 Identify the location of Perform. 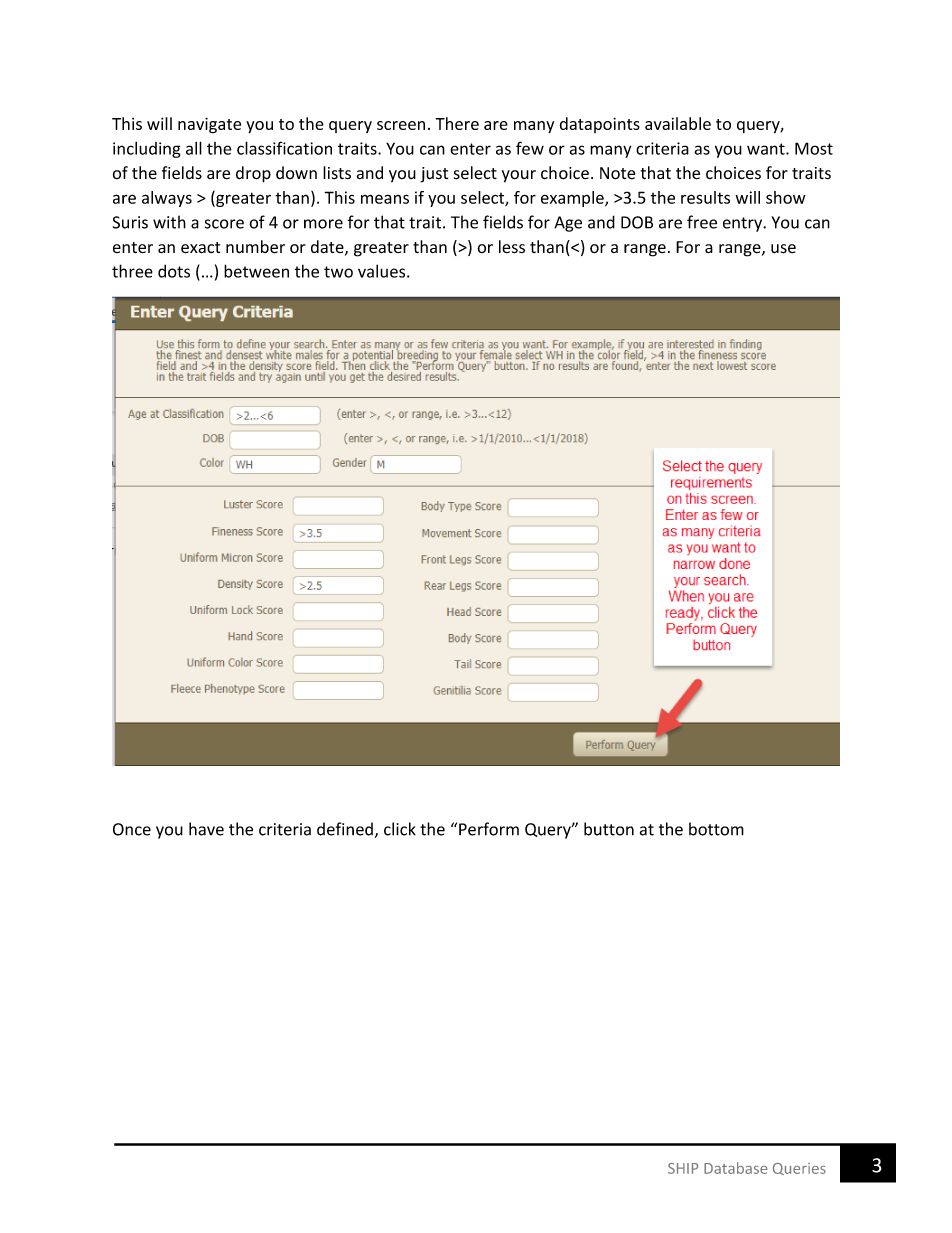
(489, 829).
